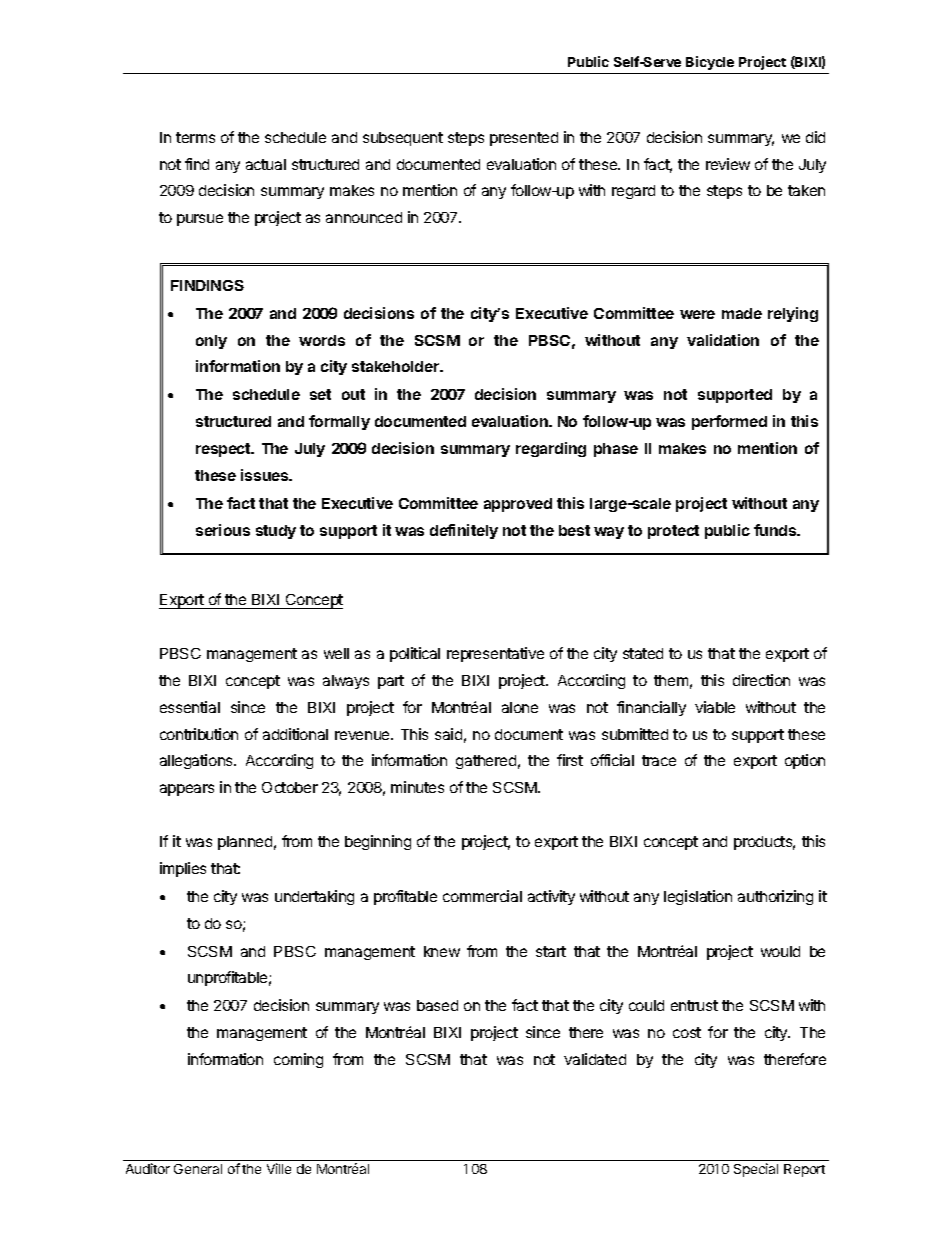 This page has height=1233, width=952. What do you see at coordinates (518, 505) in the page?
I see `approved` at bounding box center [518, 505].
